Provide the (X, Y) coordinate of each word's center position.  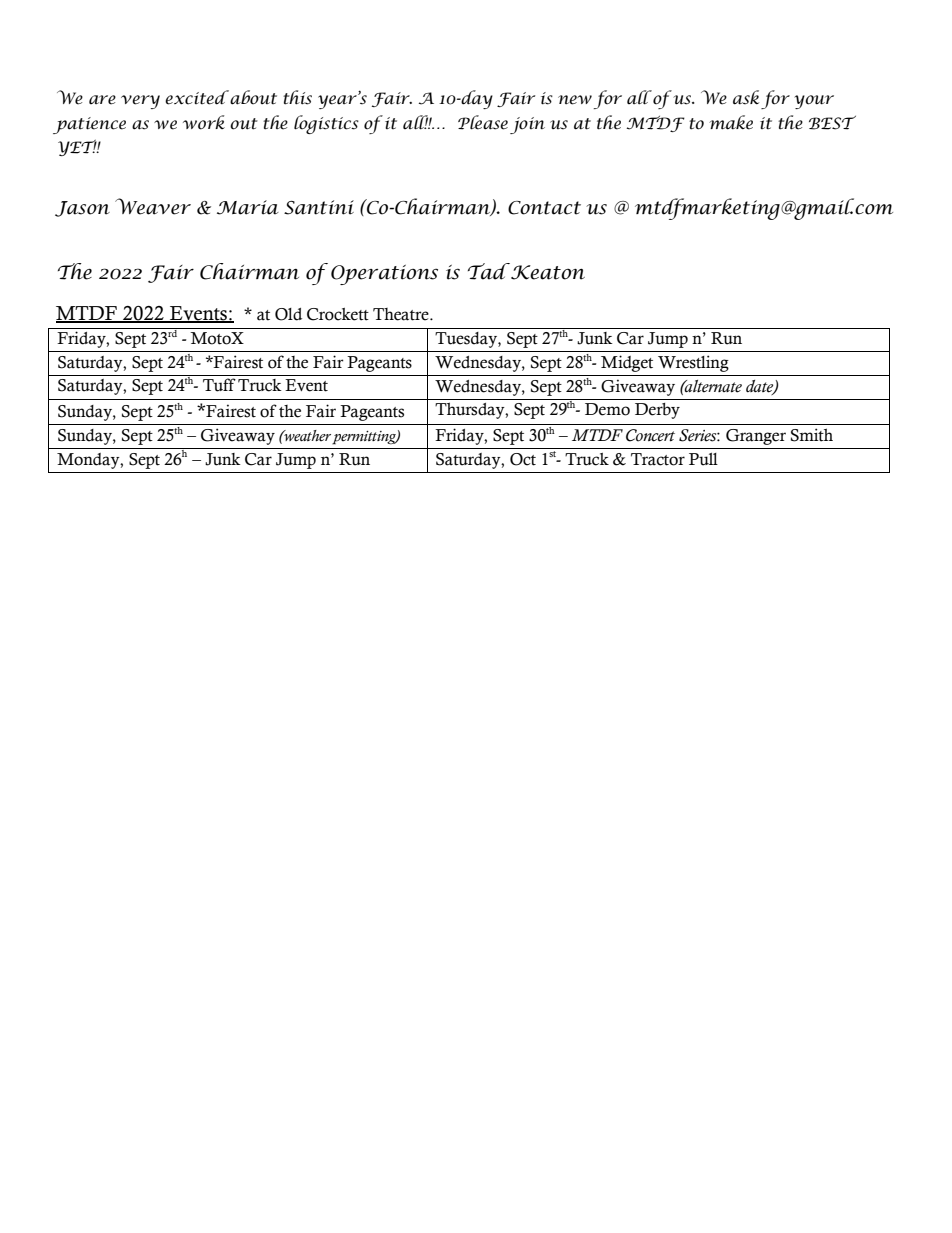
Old (288, 314)
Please (483, 122)
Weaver (153, 206)
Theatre (402, 314)
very (140, 102)
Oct (523, 459)
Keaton (547, 271)
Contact (544, 208)
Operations (384, 275)
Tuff (219, 385)
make (731, 122)
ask (746, 97)
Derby (657, 411)
